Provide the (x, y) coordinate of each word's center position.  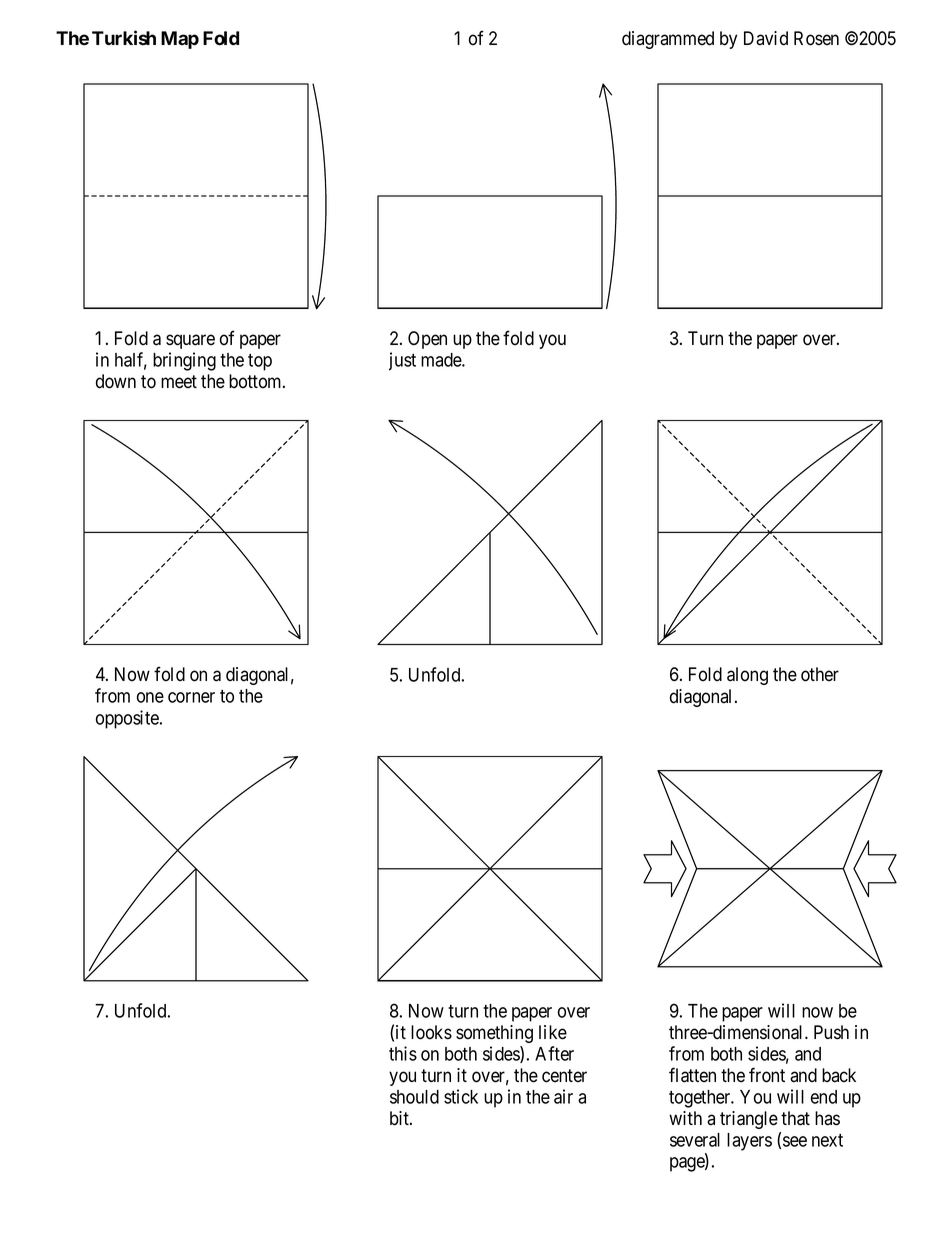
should (414, 1097)
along (747, 676)
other (820, 674)
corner (191, 697)
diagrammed (668, 40)
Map (180, 40)
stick (461, 1096)
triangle (749, 1120)
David (766, 38)
